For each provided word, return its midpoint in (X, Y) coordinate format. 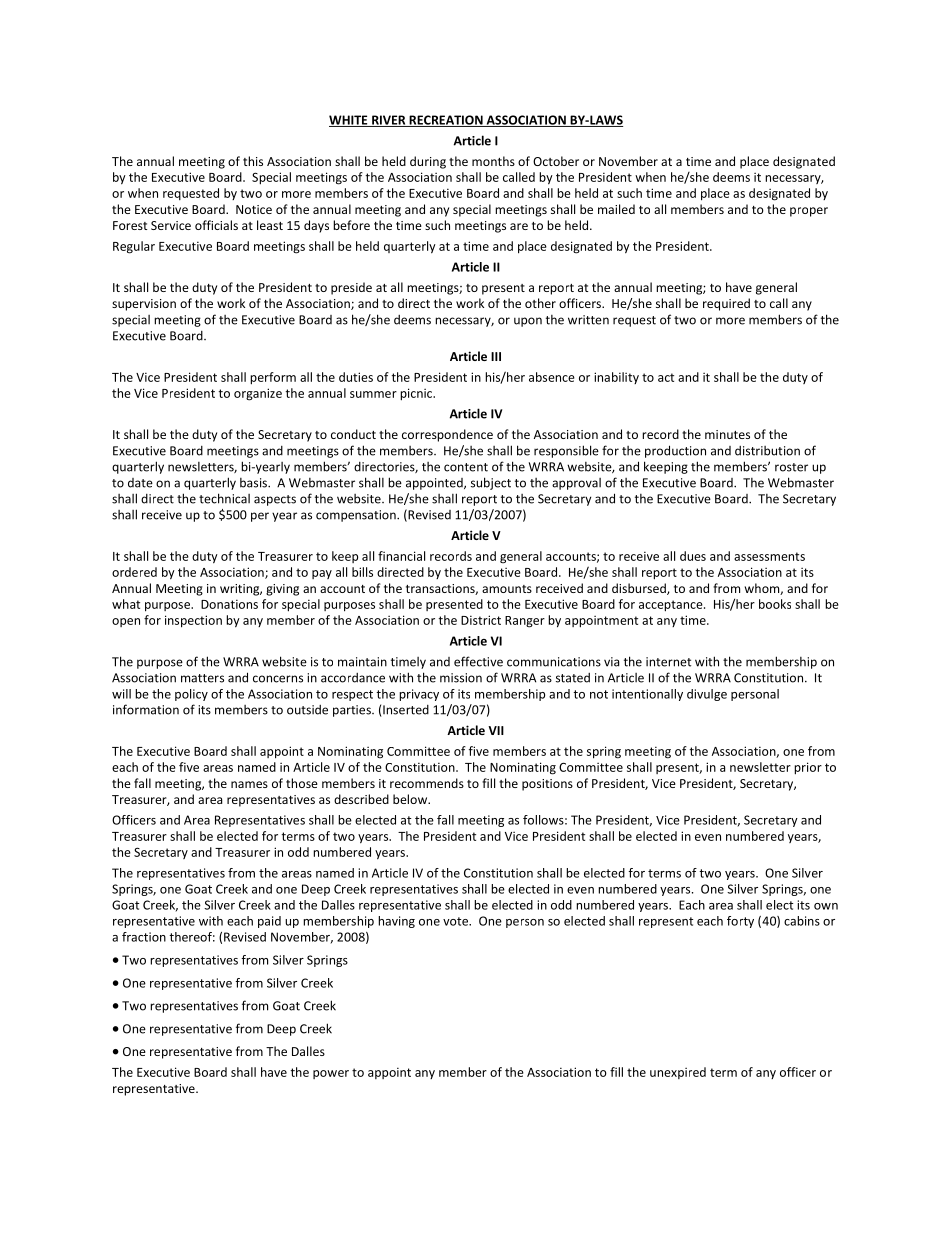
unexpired (678, 1073)
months (493, 161)
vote (456, 921)
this (253, 161)
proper (809, 212)
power (331, 1074)
